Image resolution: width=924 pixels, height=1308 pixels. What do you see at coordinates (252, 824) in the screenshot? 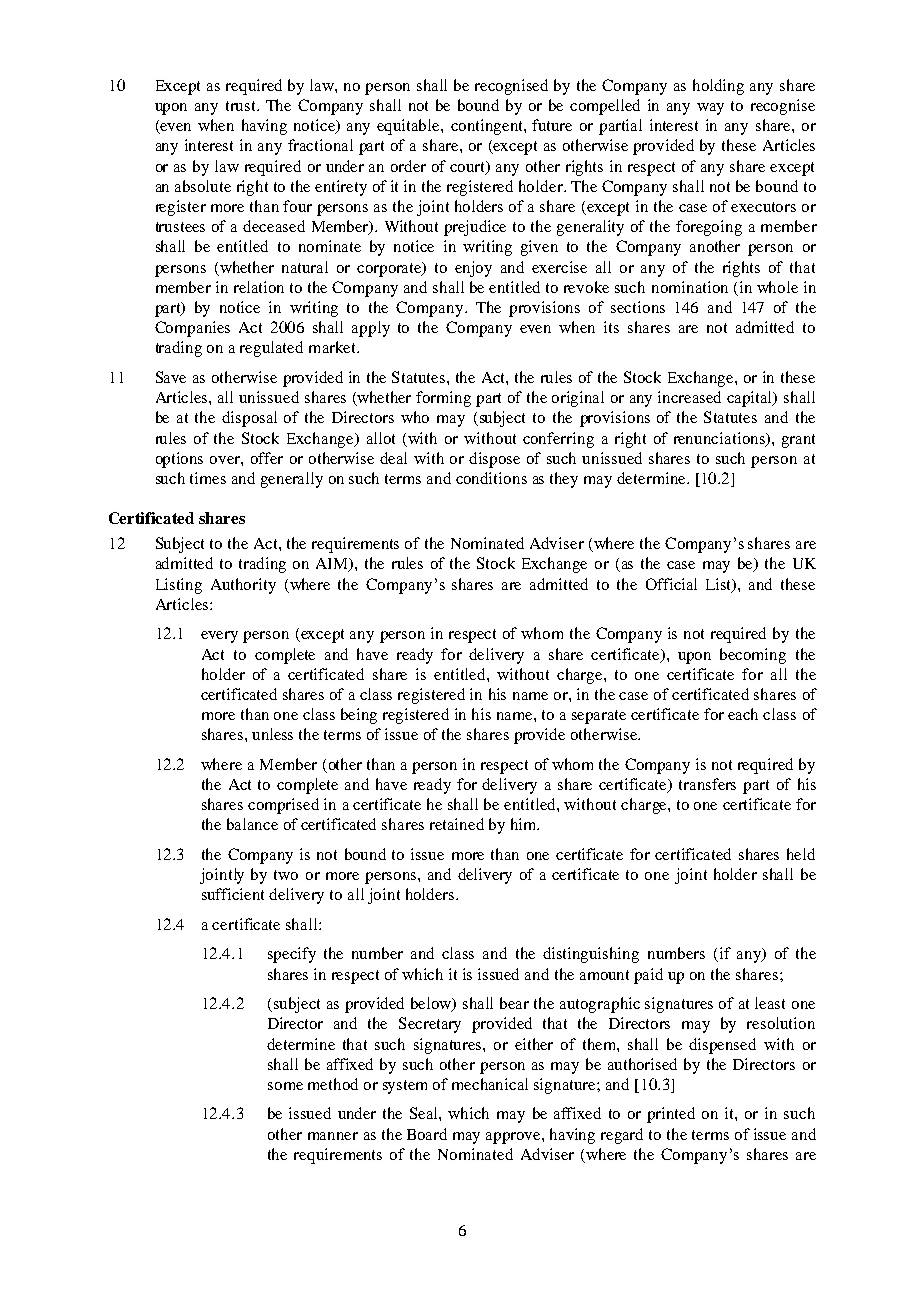
I see `balance` at bounding box center [252, 824].
